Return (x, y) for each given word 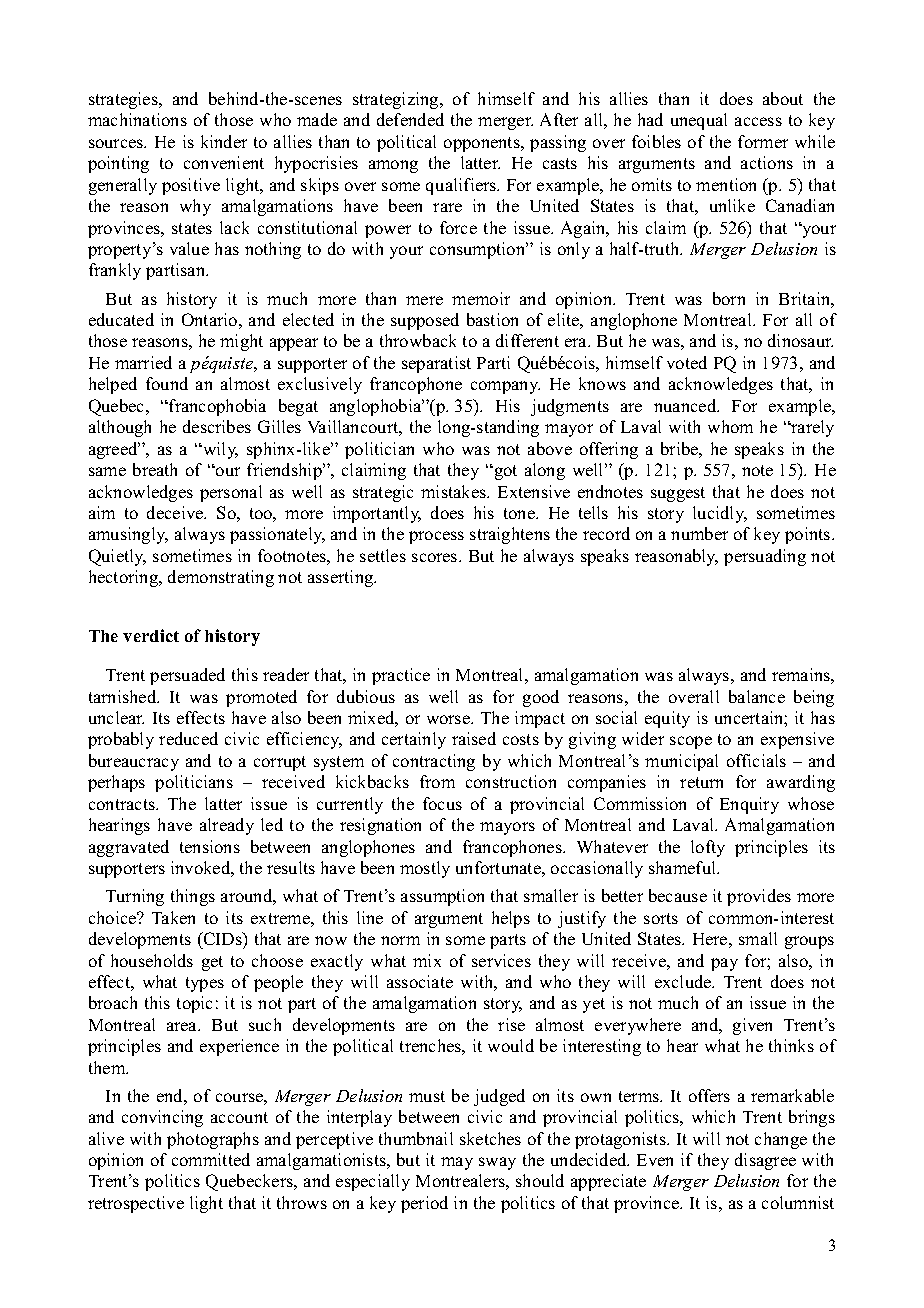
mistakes (454, 491)
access (758, 121)
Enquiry (749, 805)
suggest (678, 494)
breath (155, 469)
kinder (224, 141)
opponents (483, 144)
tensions (210, 846)
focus (442, 803)
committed (211, 1159)
